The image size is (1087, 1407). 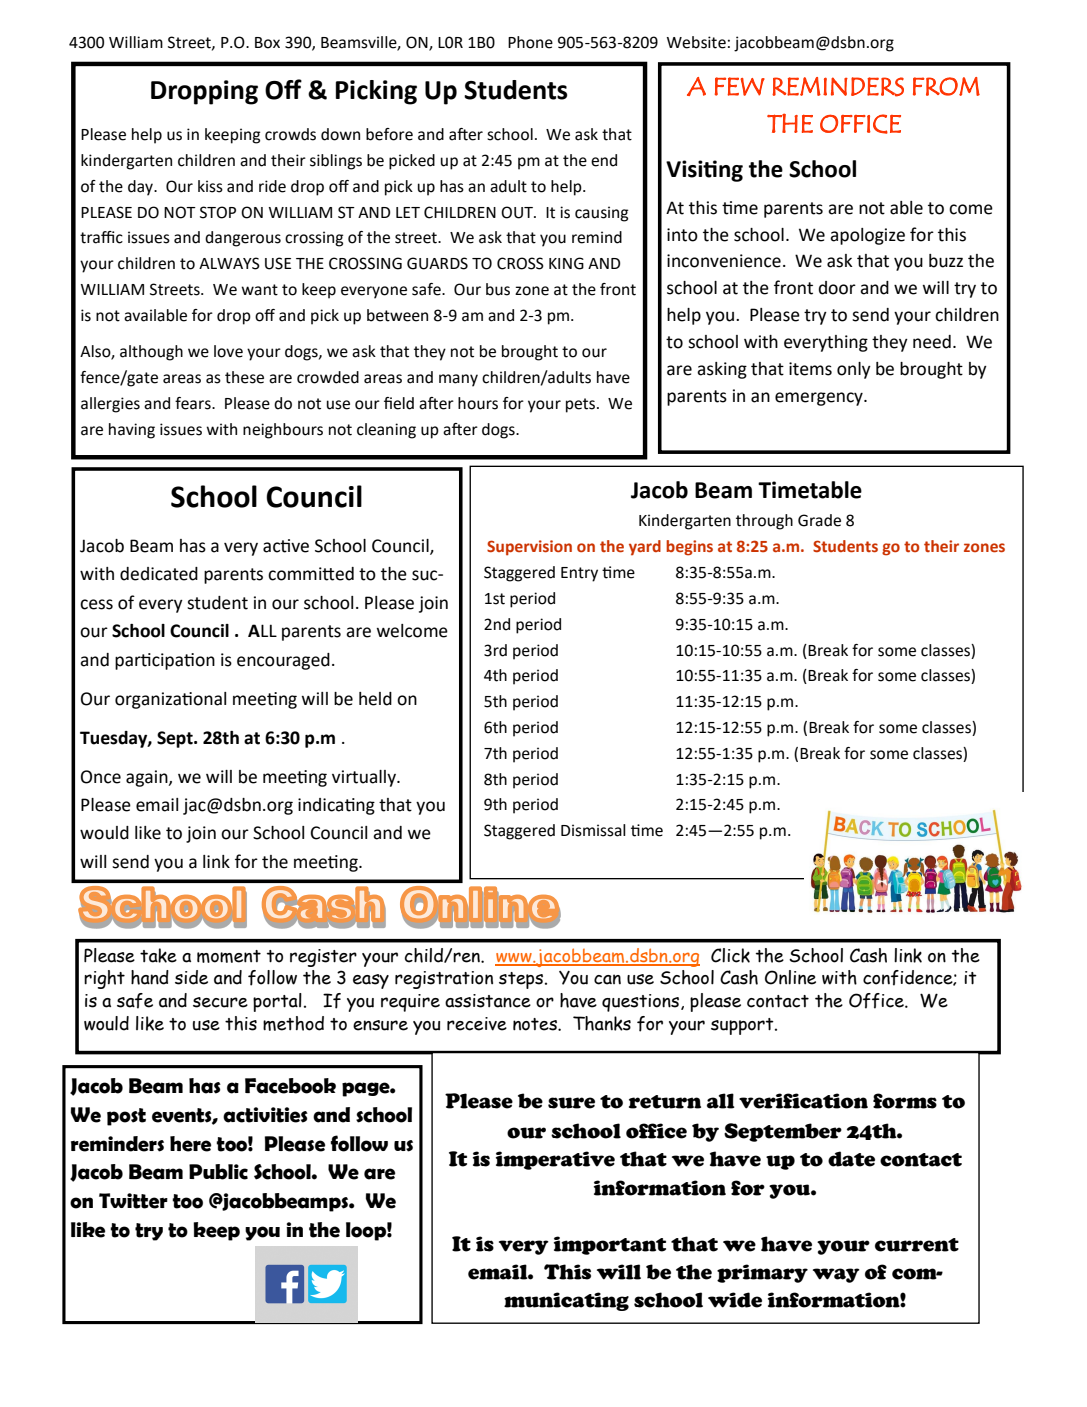 I want to click on current, so click(x=917, y=1245).
